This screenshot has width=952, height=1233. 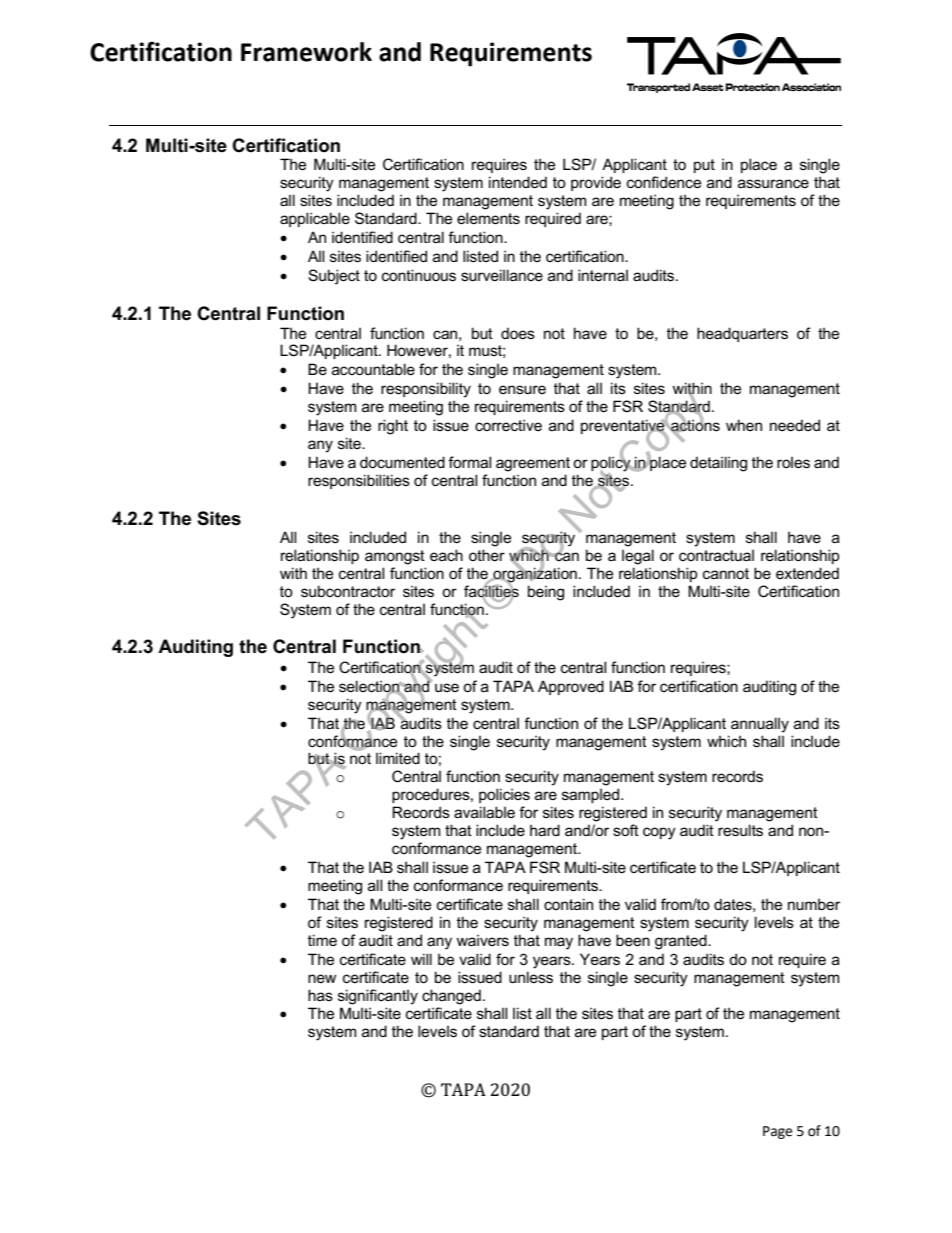 I want to click on put, so click(x=704, y=166).
